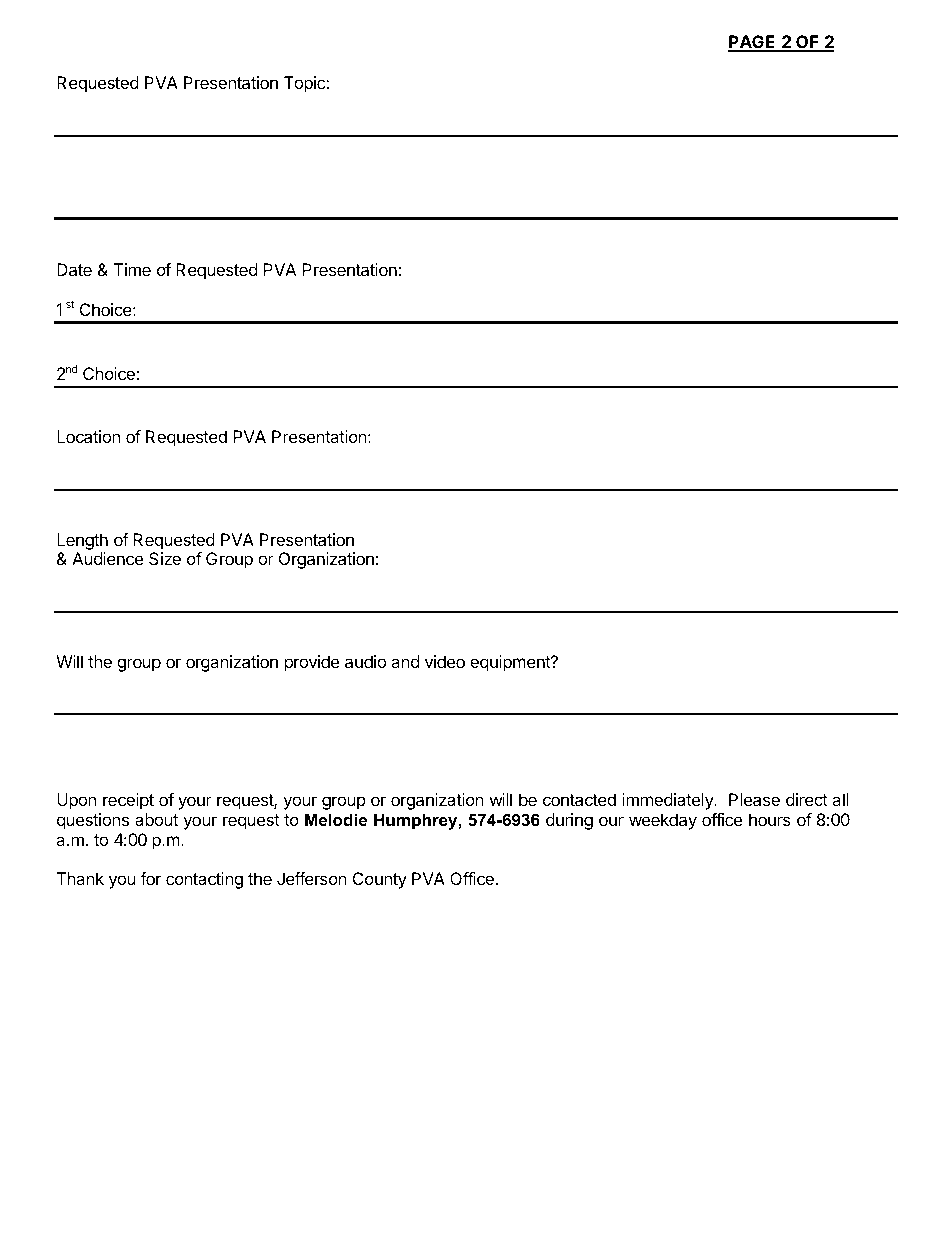  I want to click on Size, so click(165, 558).
